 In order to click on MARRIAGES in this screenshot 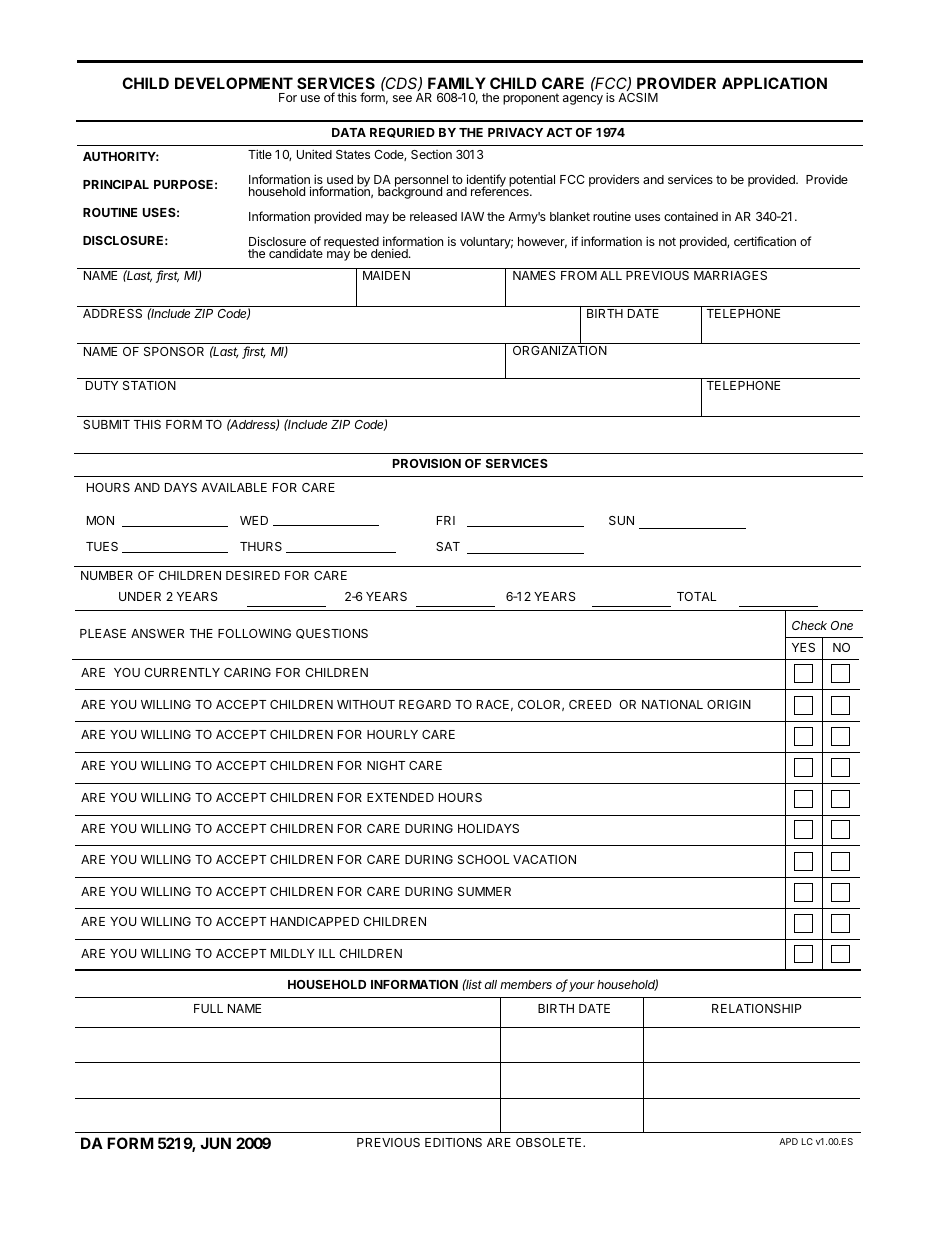, I will do `click(730, 275)`.
